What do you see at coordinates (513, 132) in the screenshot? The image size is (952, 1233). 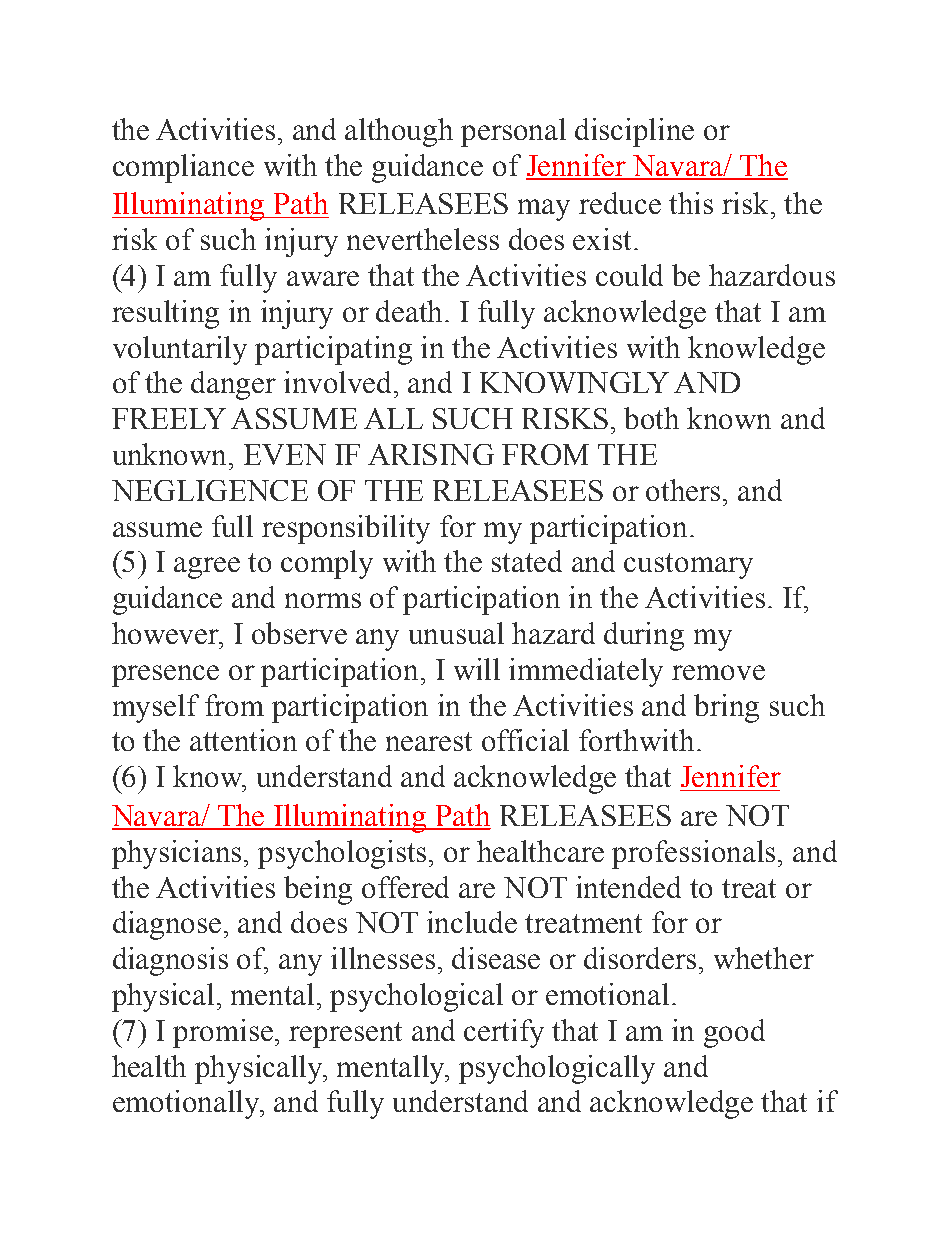 I see `personal` at bounding box center [513, 132].
